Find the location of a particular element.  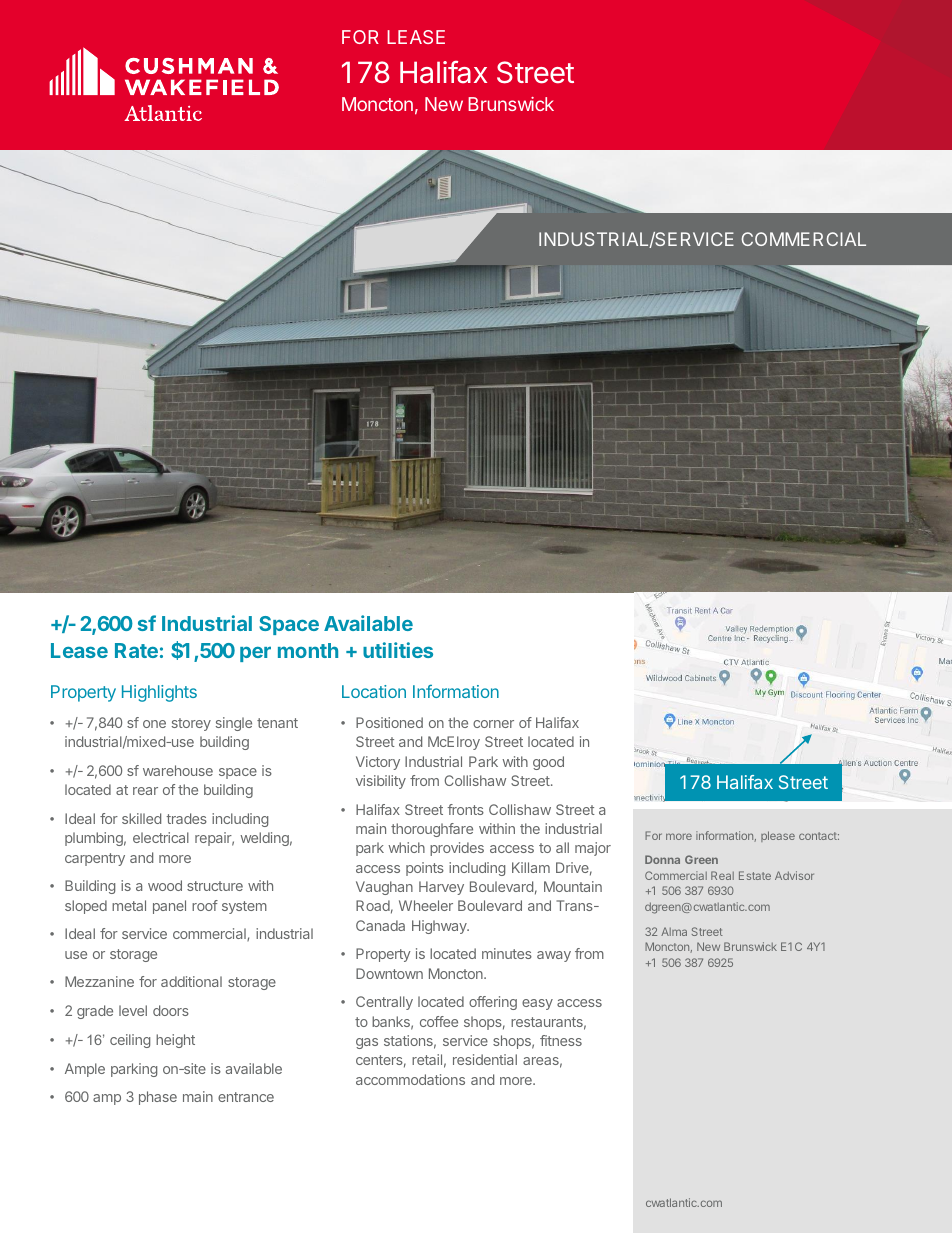

accommodations is located at coordinates (410, 1079).
